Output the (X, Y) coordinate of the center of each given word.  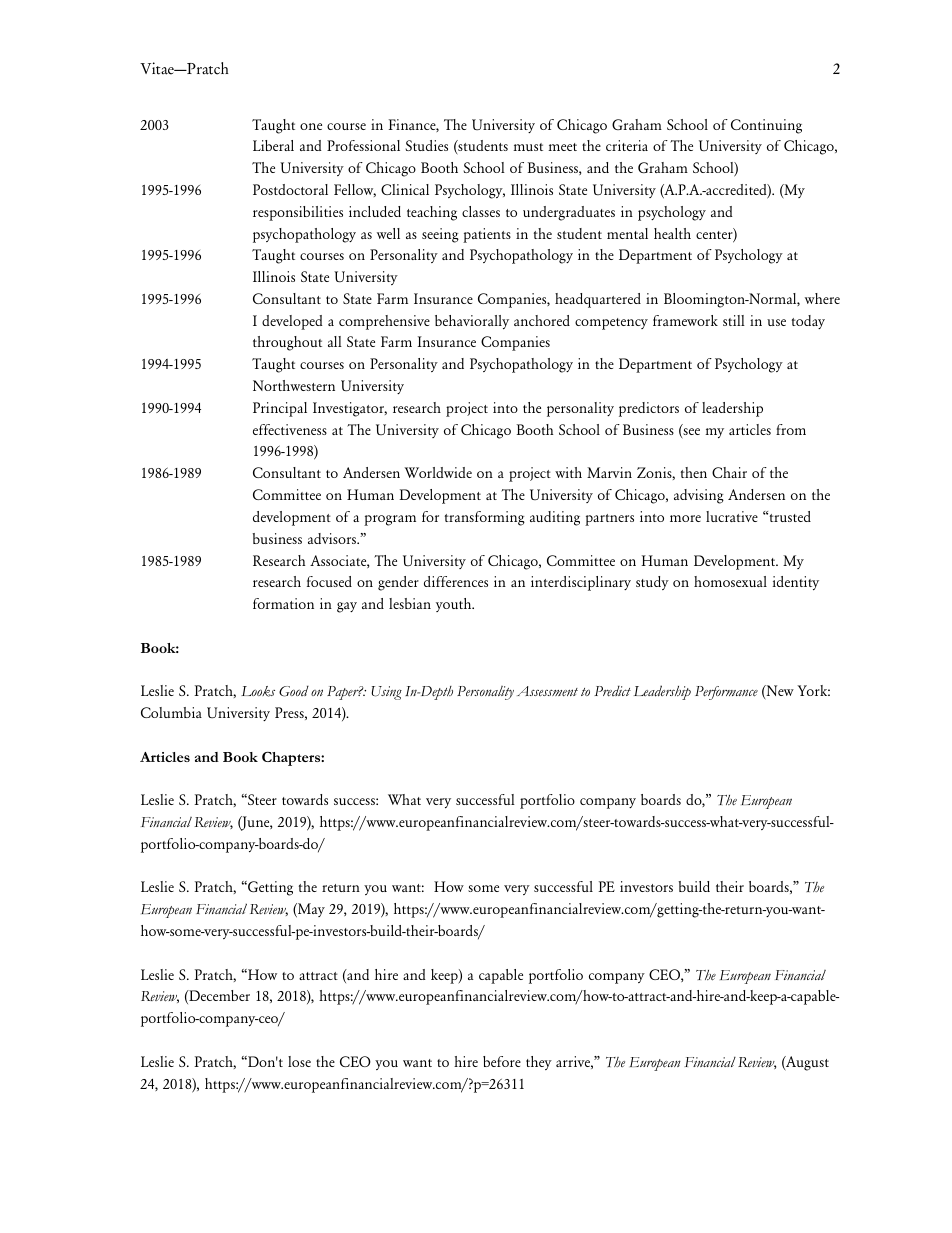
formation (283, 603)
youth (455, 605)
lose (299, 1061)
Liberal (273, 145)
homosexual (730, 581)
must (528, 147)
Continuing (766, 126)
